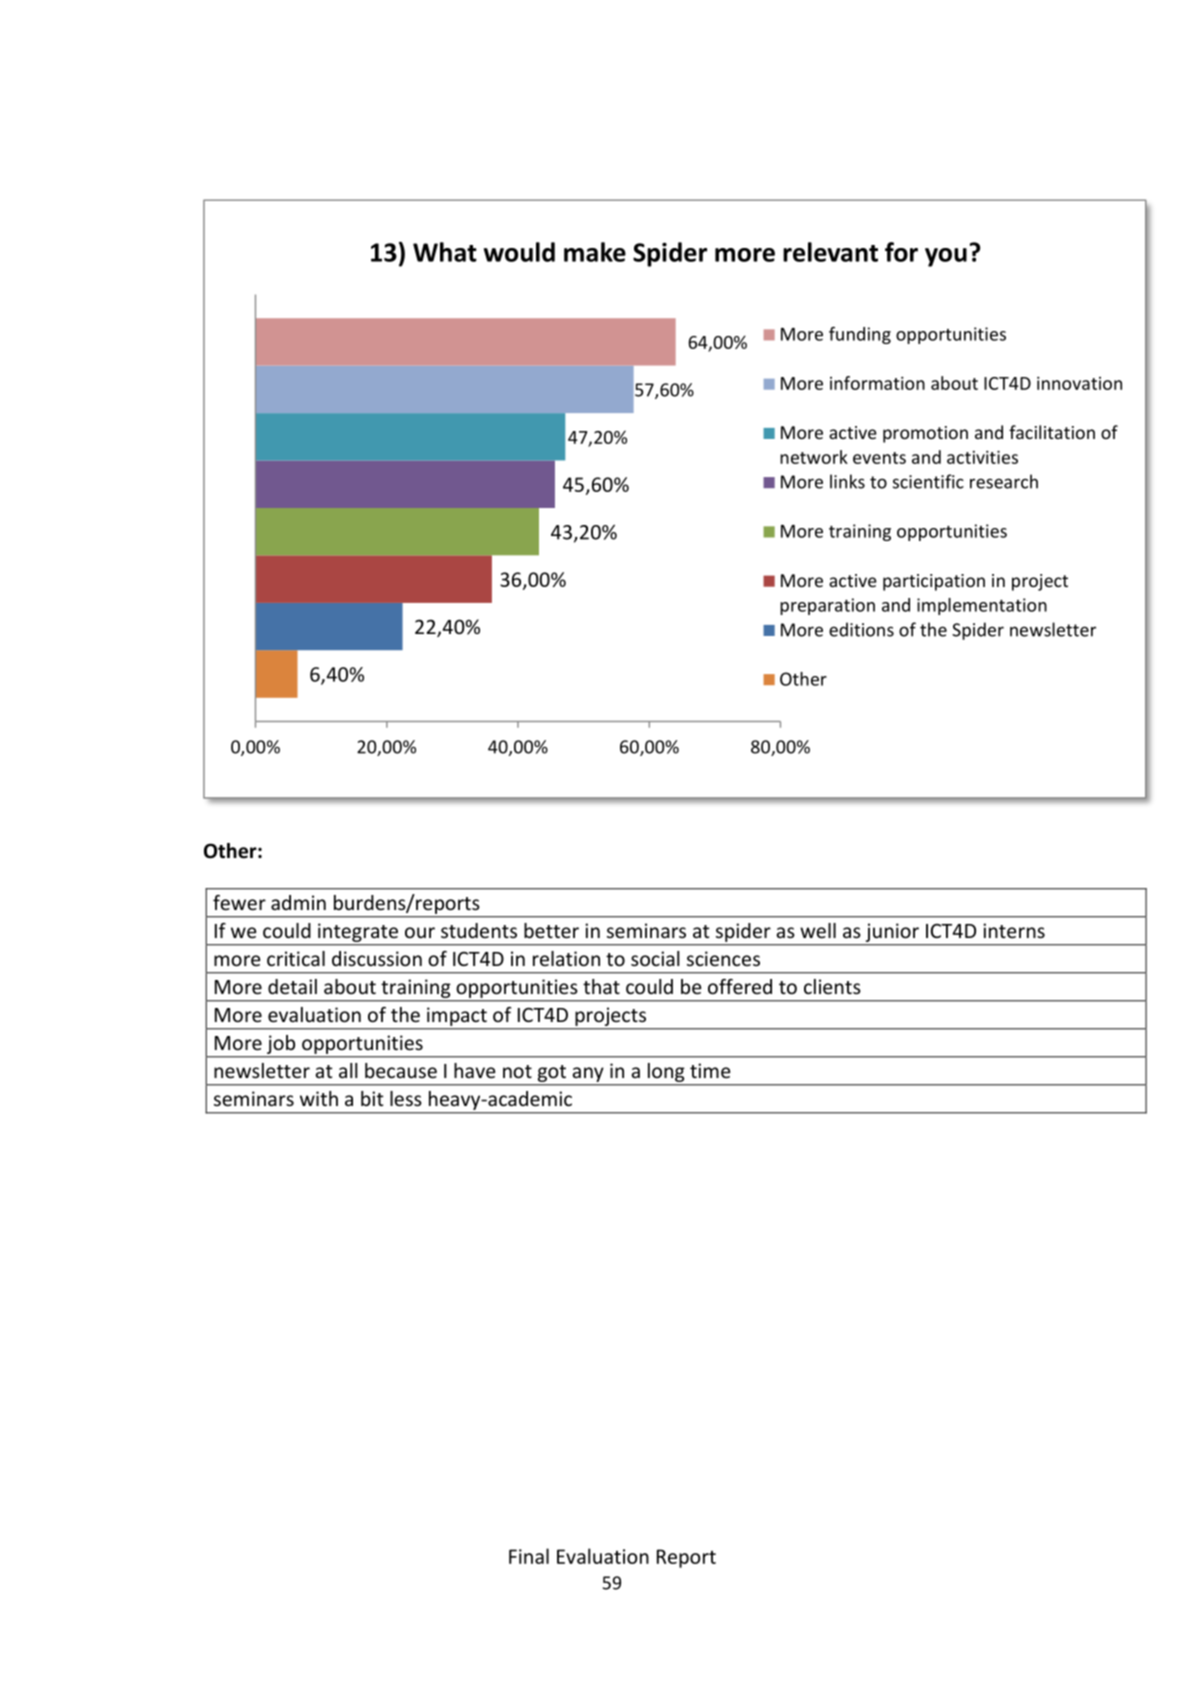  What do you see at coordinates (445, 252) in the page?
I see `What` at bounding box center [445, 252].
